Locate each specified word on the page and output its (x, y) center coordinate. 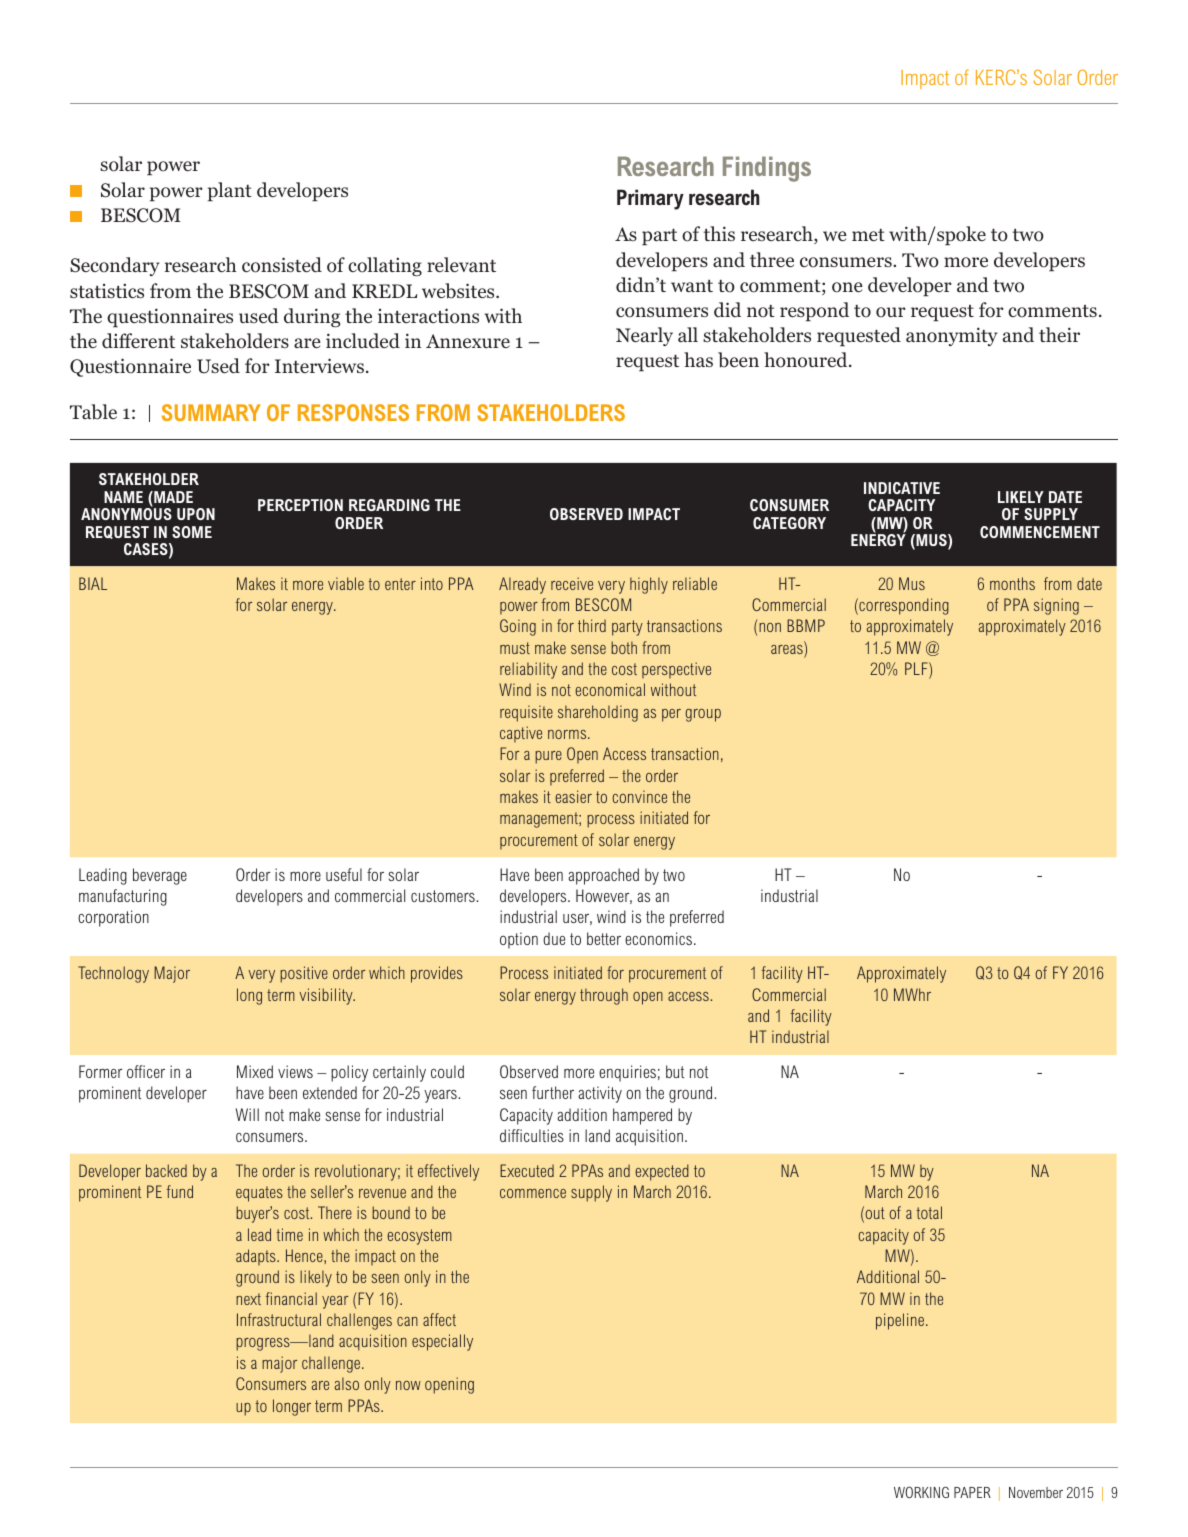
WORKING (921, 1492)
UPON (196, 514)
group (703, 715)
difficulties (532, 1135)
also (347, 1383)
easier (573, 796)
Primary (650, 199)
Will (247, 1114)
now (408, 1385)
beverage (160, 876)
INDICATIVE (902, 488)
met (868, 235)
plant (230, 192)
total (929, 1212)
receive (572, 583)
